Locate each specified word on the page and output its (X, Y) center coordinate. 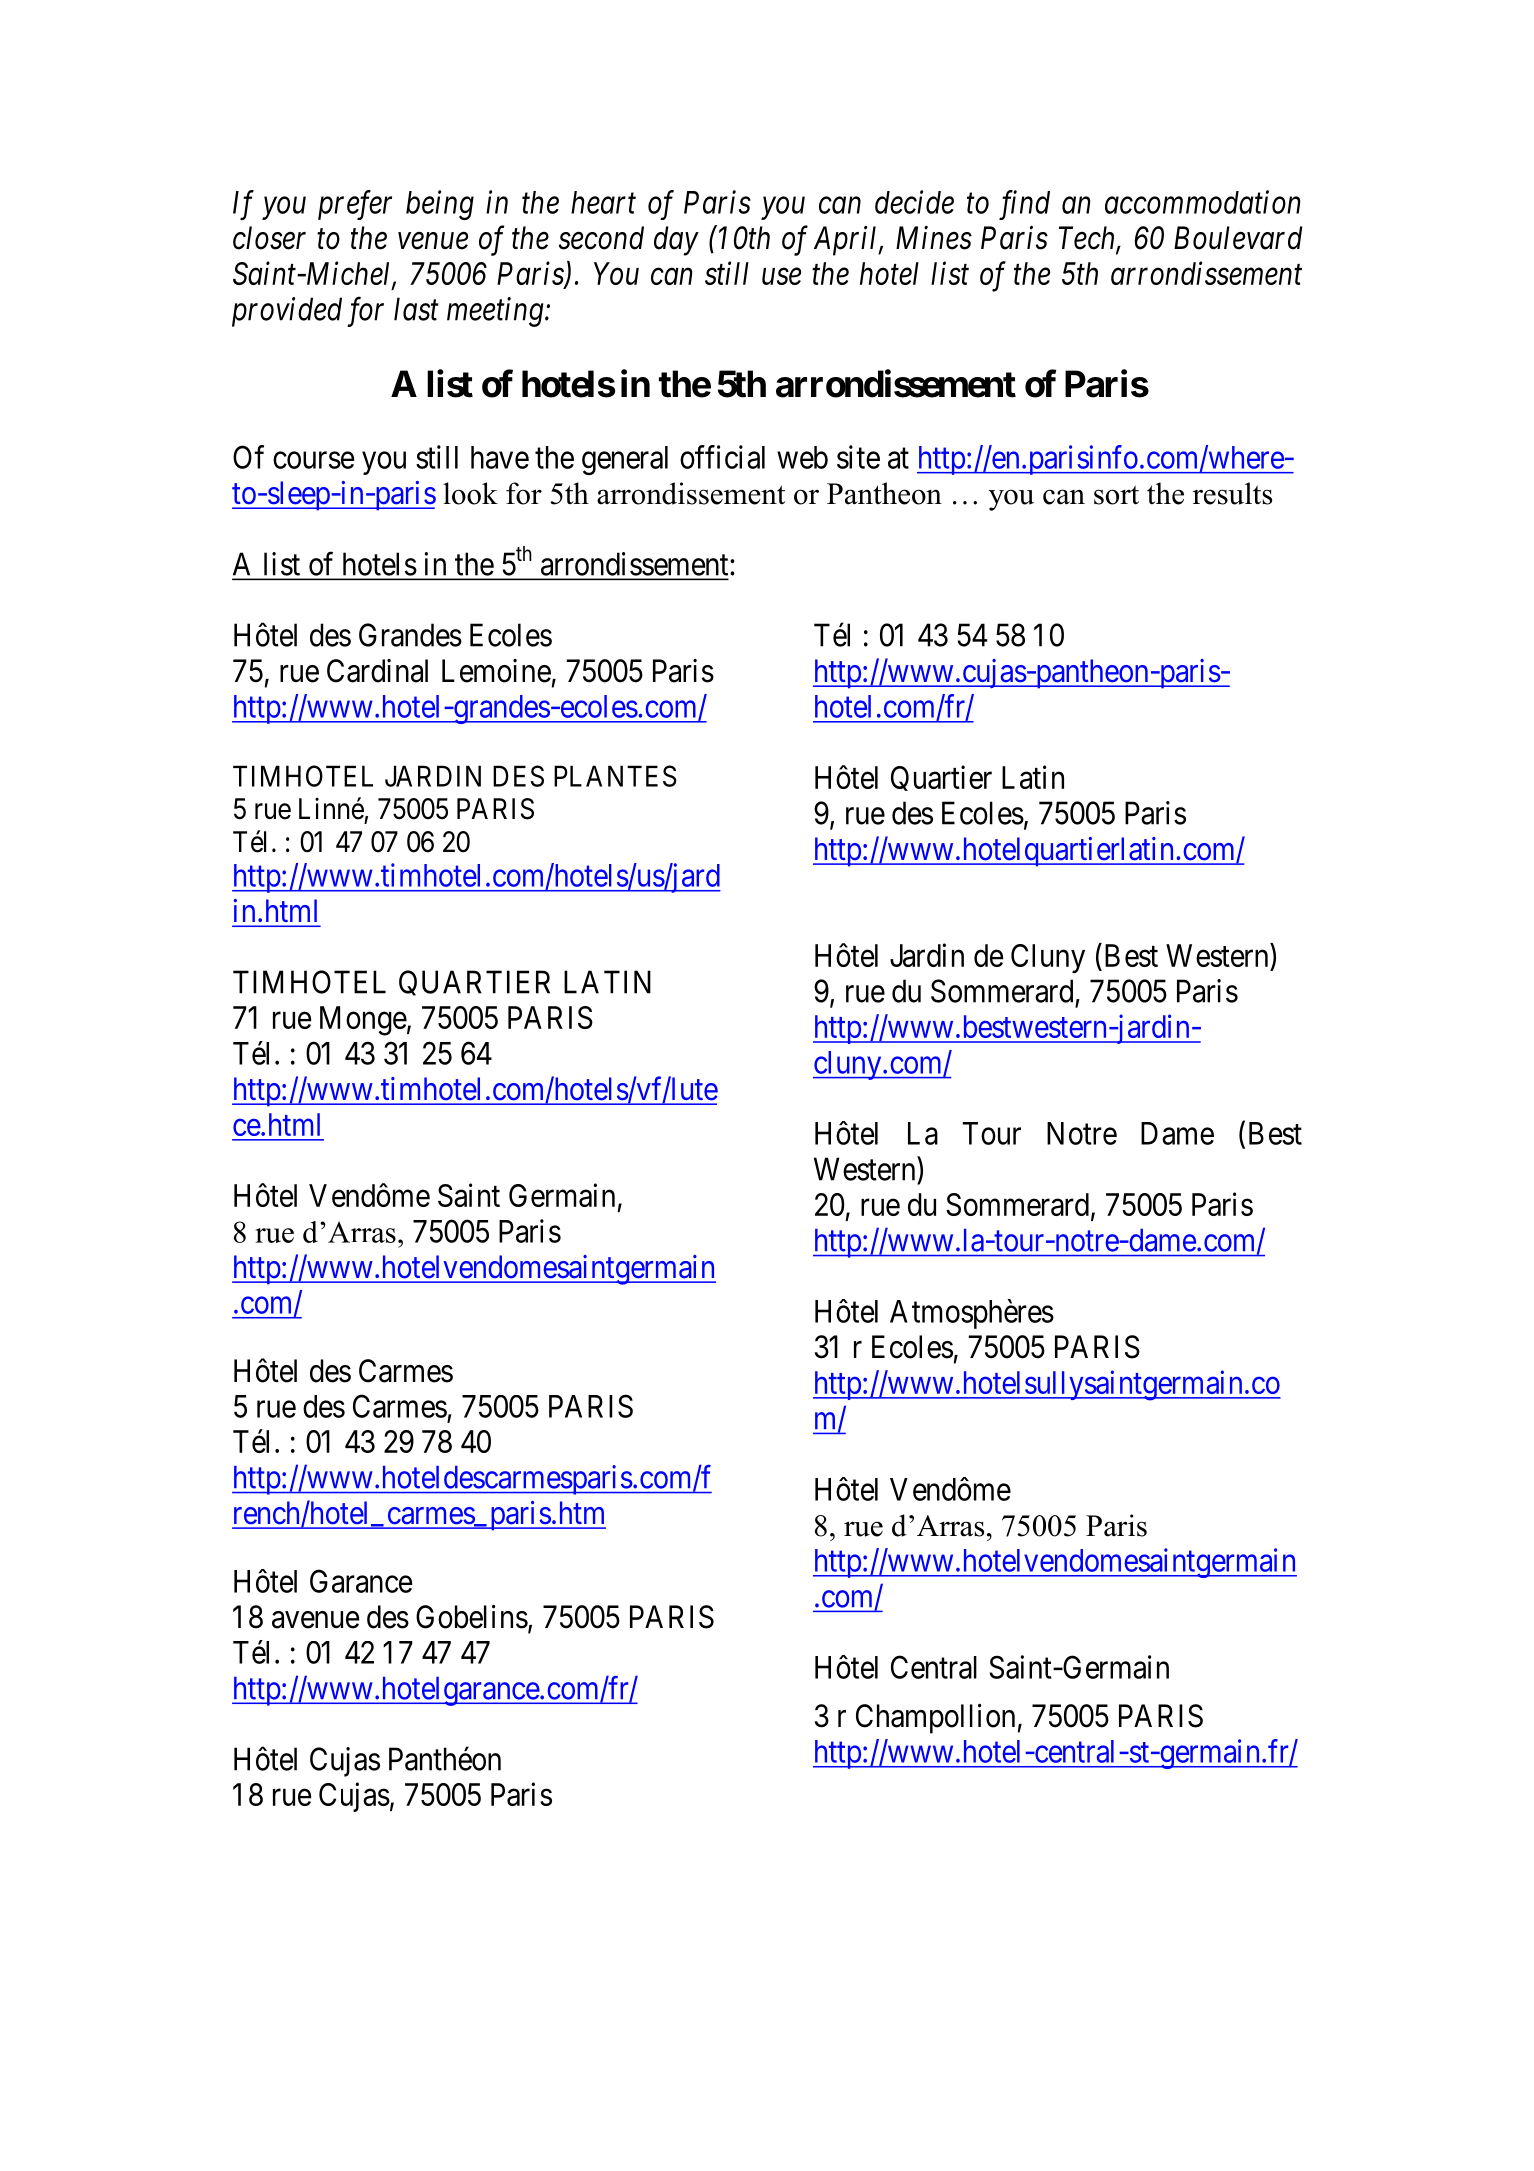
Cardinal (377, 671)
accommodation (1202, 202)
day (676, 241)
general (625, 460)
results (1232, 493)
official (722, 457)
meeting (495, 312)
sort (1116, 495)
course (313, 460)
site (858, 457)
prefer (355, 205)
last (416, 309)
